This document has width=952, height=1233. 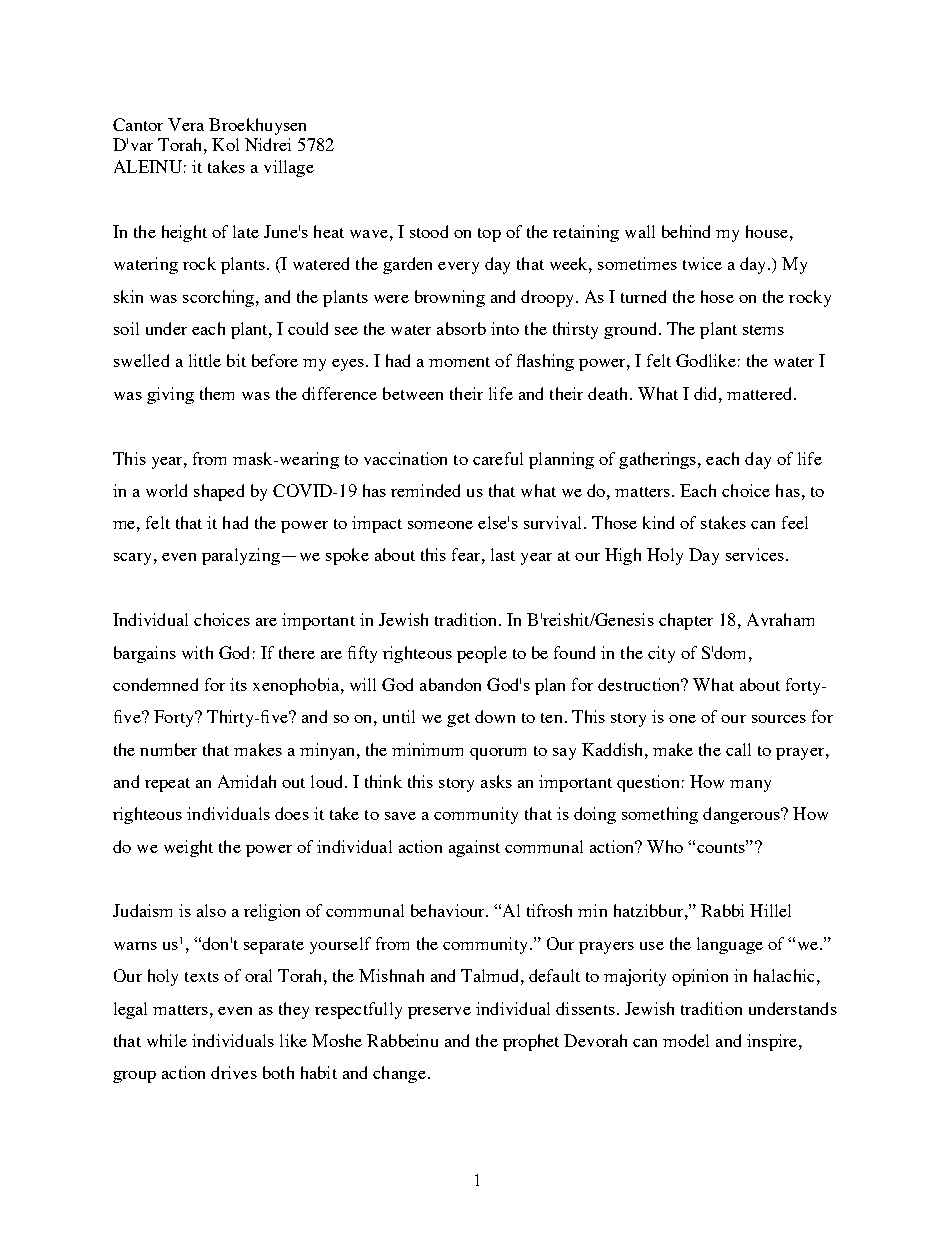 I want to click on model, so click(x=686, y=1040).
